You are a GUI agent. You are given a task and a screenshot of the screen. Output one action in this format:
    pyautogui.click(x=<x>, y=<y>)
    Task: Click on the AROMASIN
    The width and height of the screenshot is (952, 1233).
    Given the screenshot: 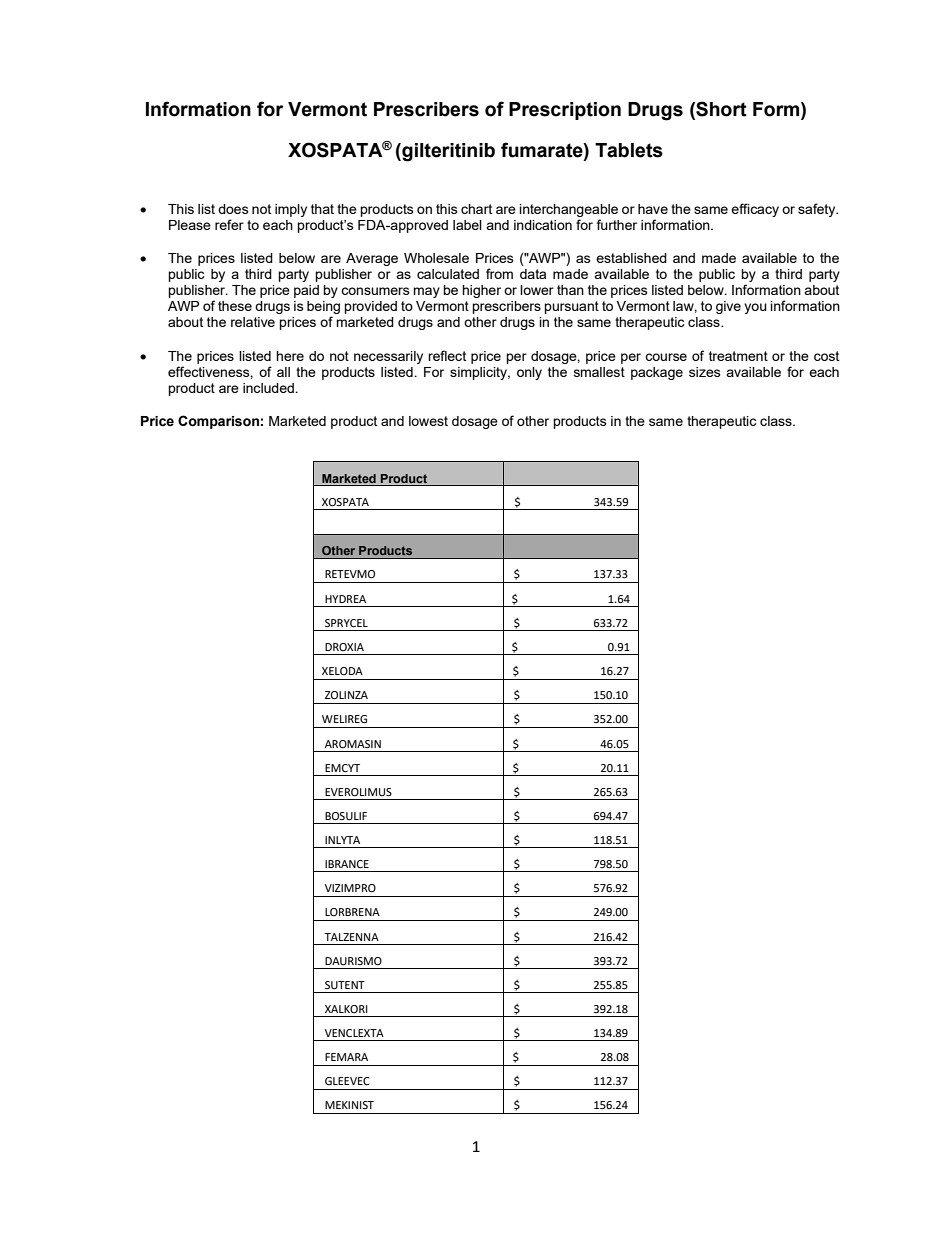 What is the action you would take?
    pyautogui.click(x=353, y=744)
